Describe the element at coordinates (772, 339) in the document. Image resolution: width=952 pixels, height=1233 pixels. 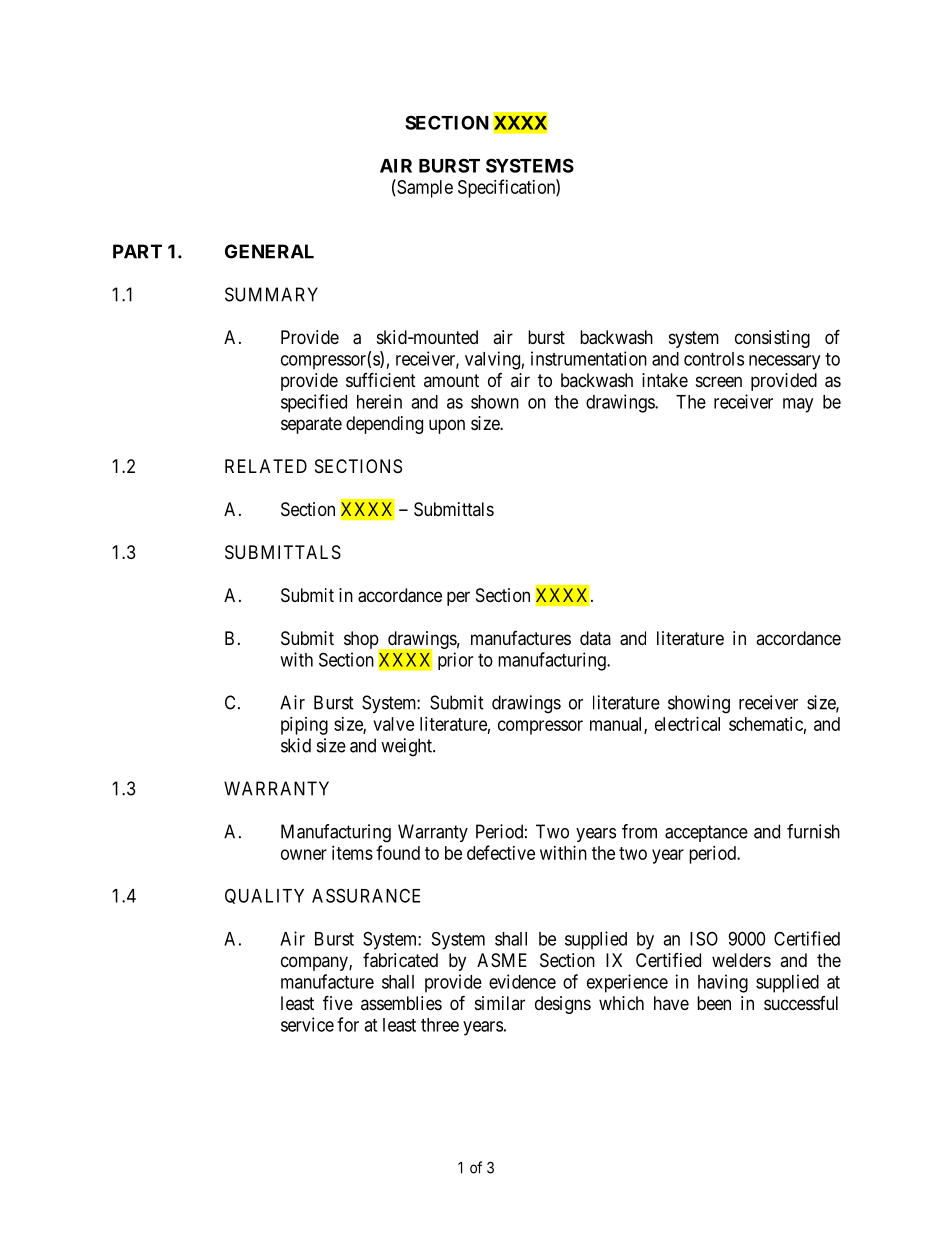
I see `consisting` at that location.
